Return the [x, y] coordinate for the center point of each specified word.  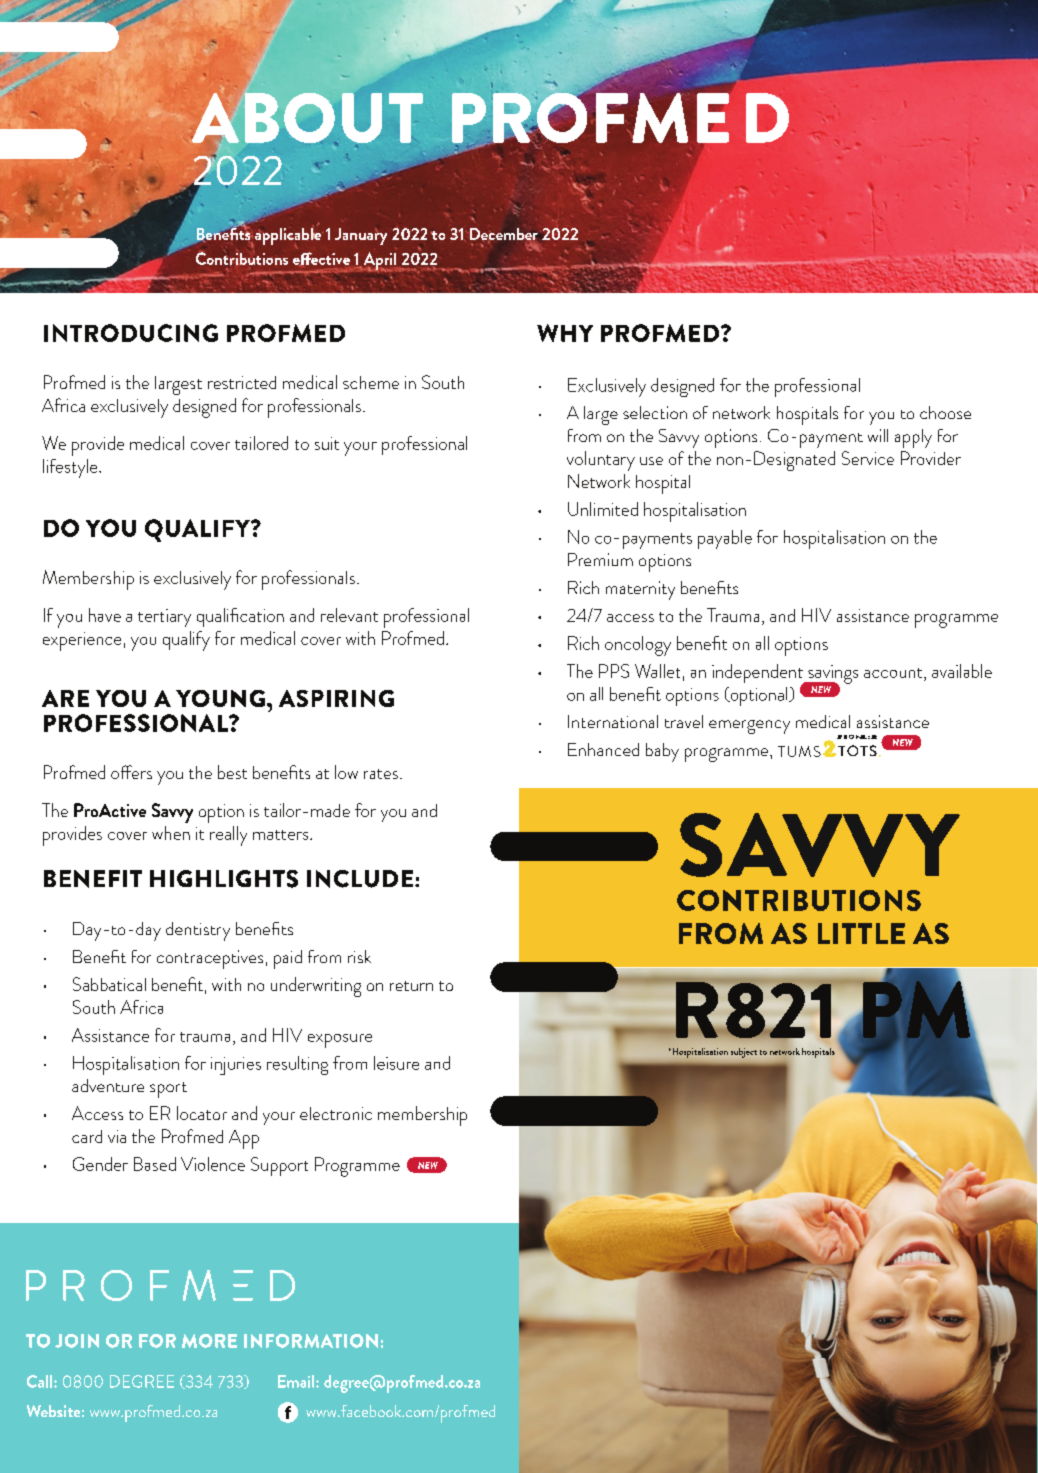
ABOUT [307, 119]
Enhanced [603, 749]
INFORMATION [311, 1341]
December [504, 235]
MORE [209, 1341]
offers [131, 772]
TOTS [857, 750]
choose [945, 412]
